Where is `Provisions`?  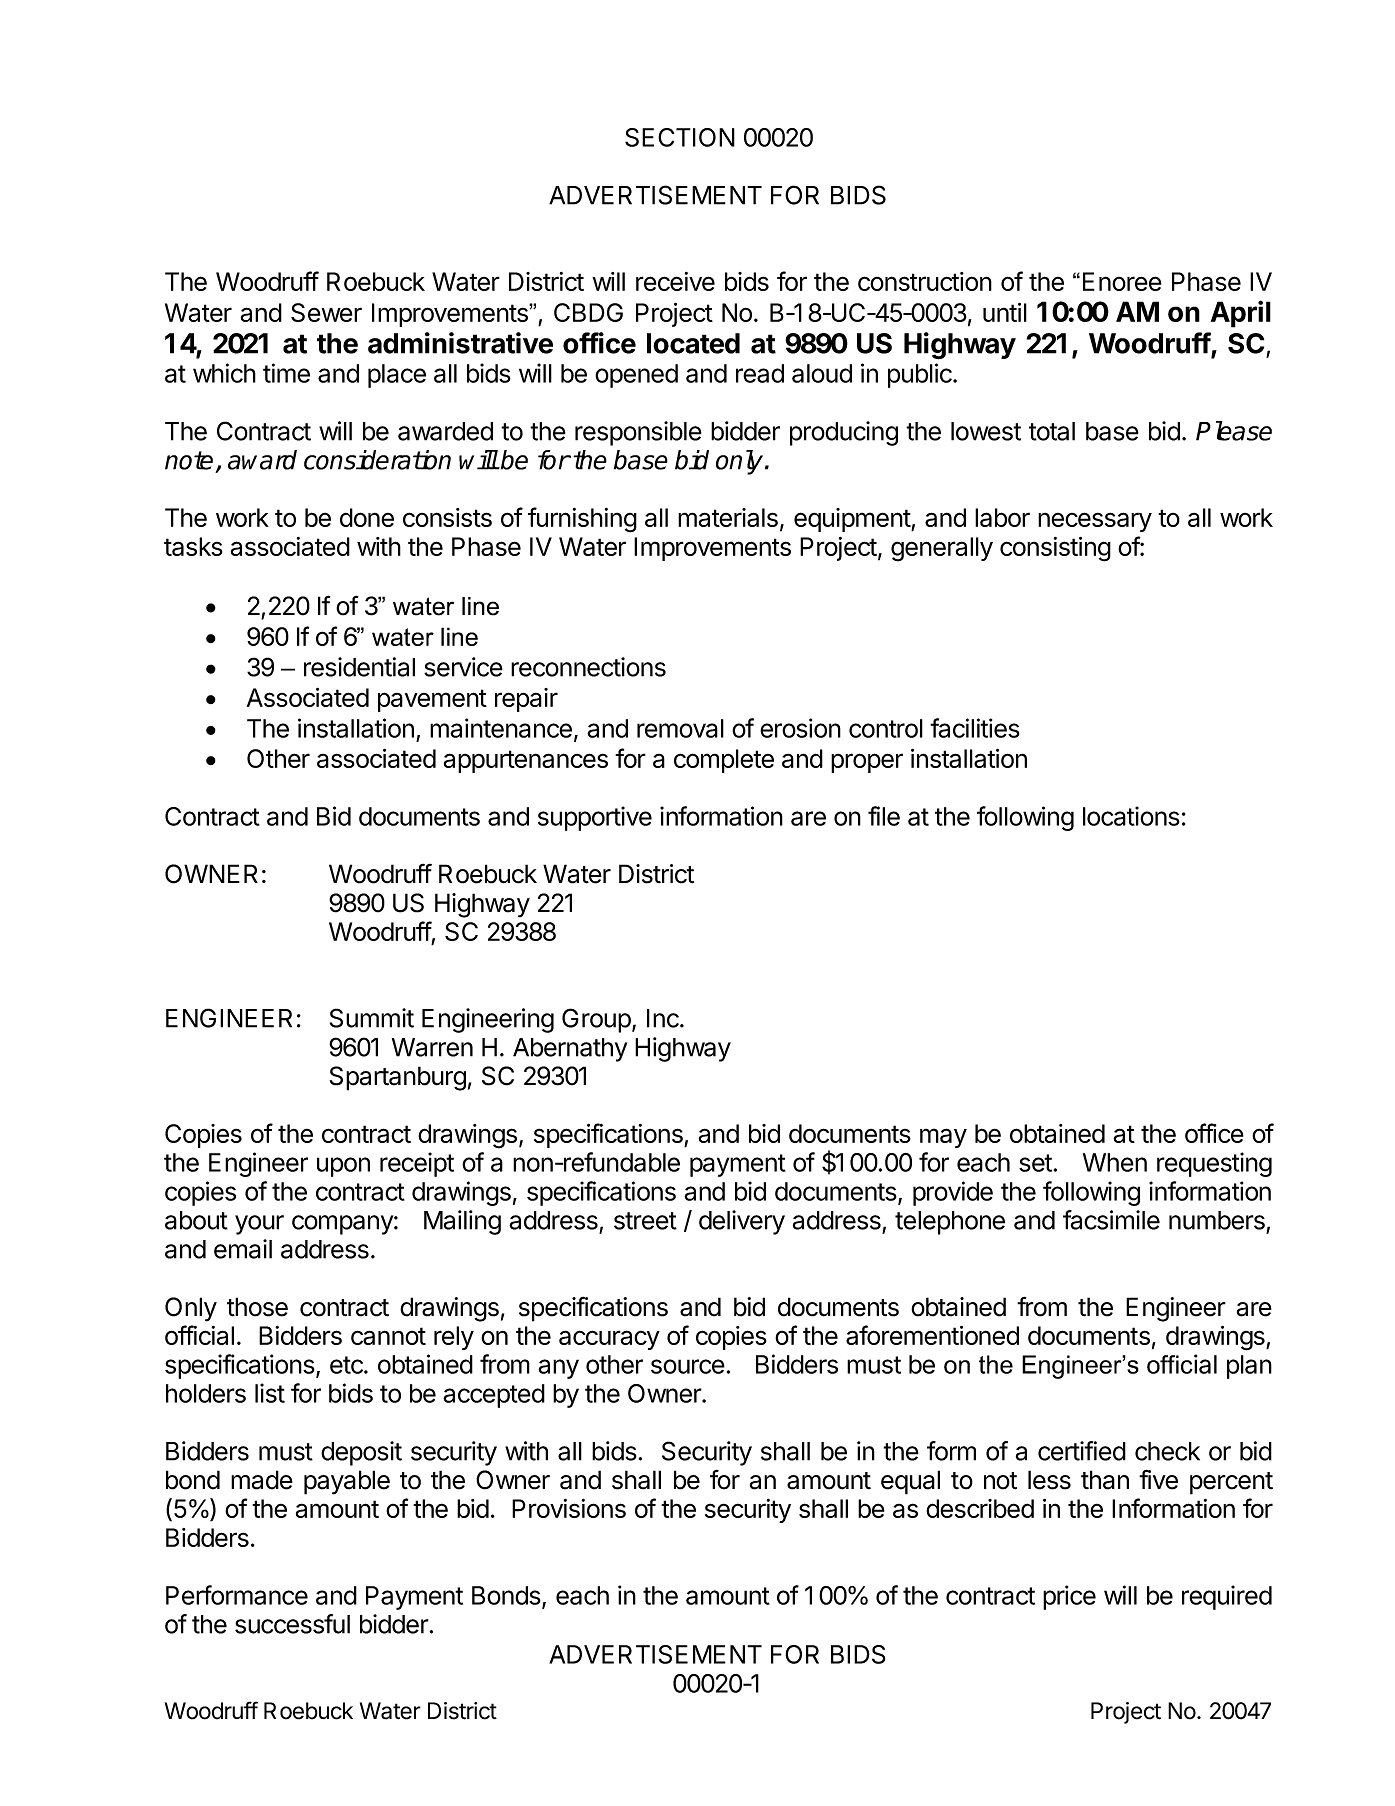
Provisions is located at coordinates (569, 1508).
